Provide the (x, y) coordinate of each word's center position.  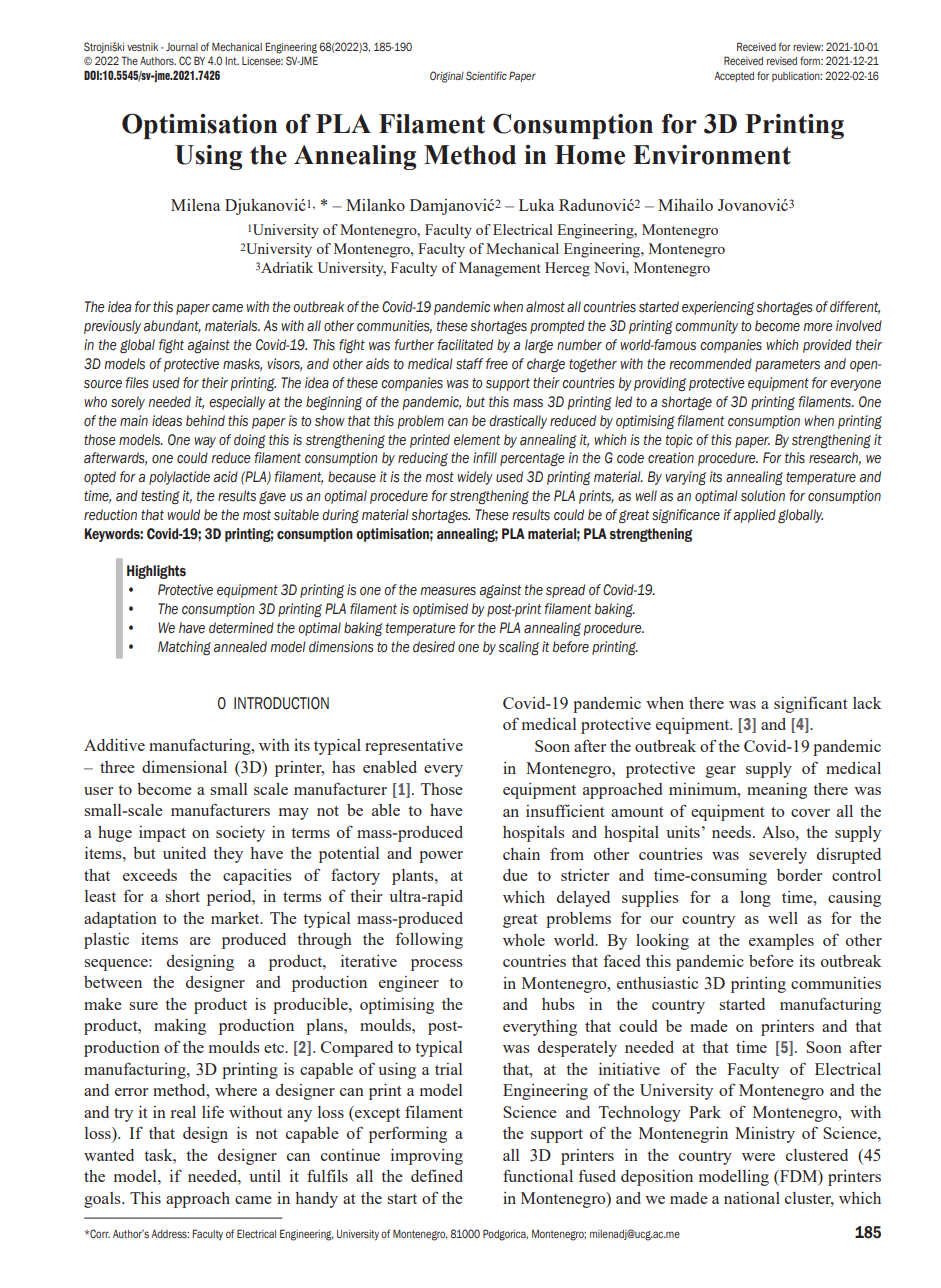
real (183, 1112)
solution (763, 496)
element (477, 439)
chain (521, 854)
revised (782, 61)
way (205, 442)
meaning (777, 791)
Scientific (486, 75)
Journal (182, 47)
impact (162, 834)
